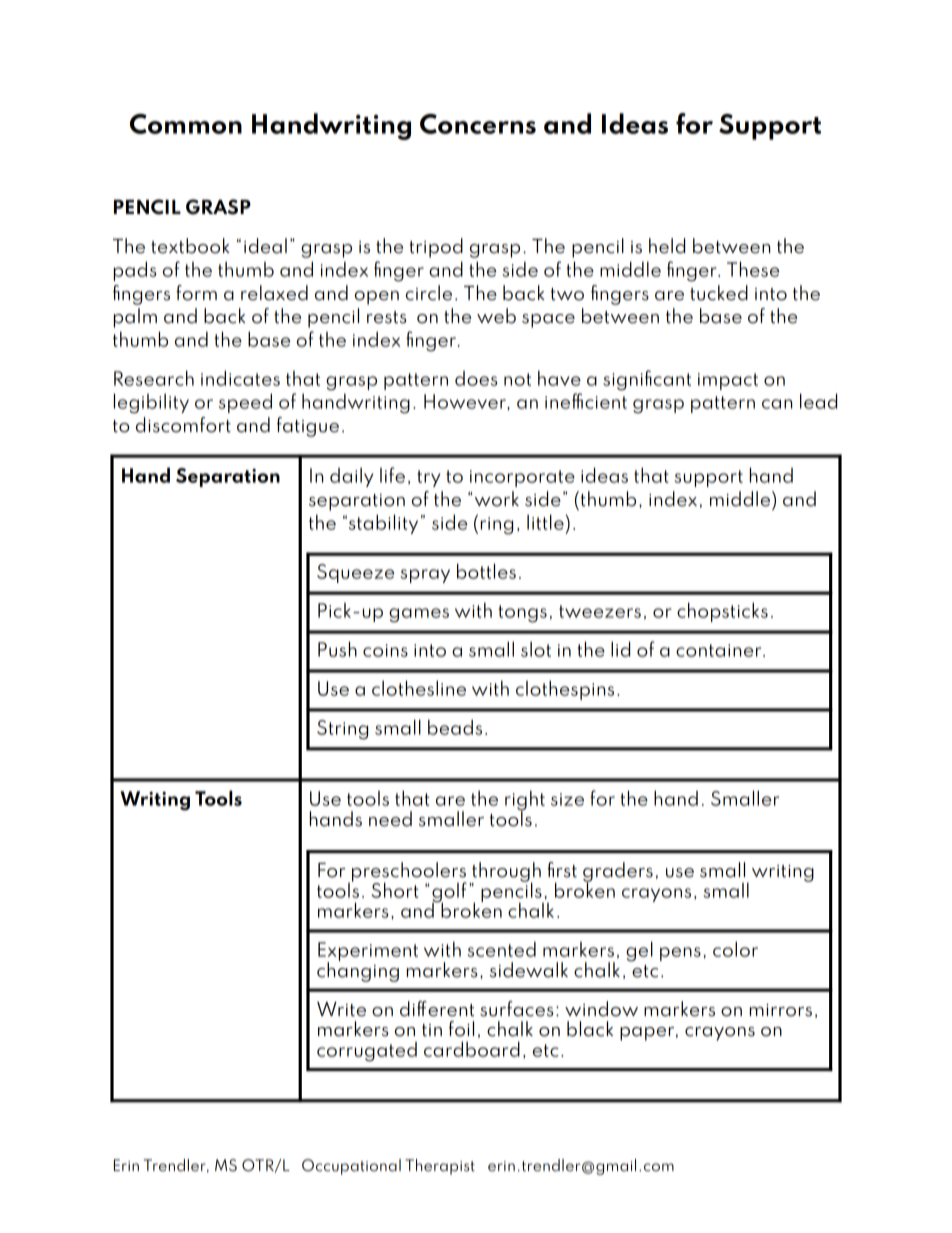  Describe the element at coordinates (351, 1167) in the page. I see `Occupational` at that location.
